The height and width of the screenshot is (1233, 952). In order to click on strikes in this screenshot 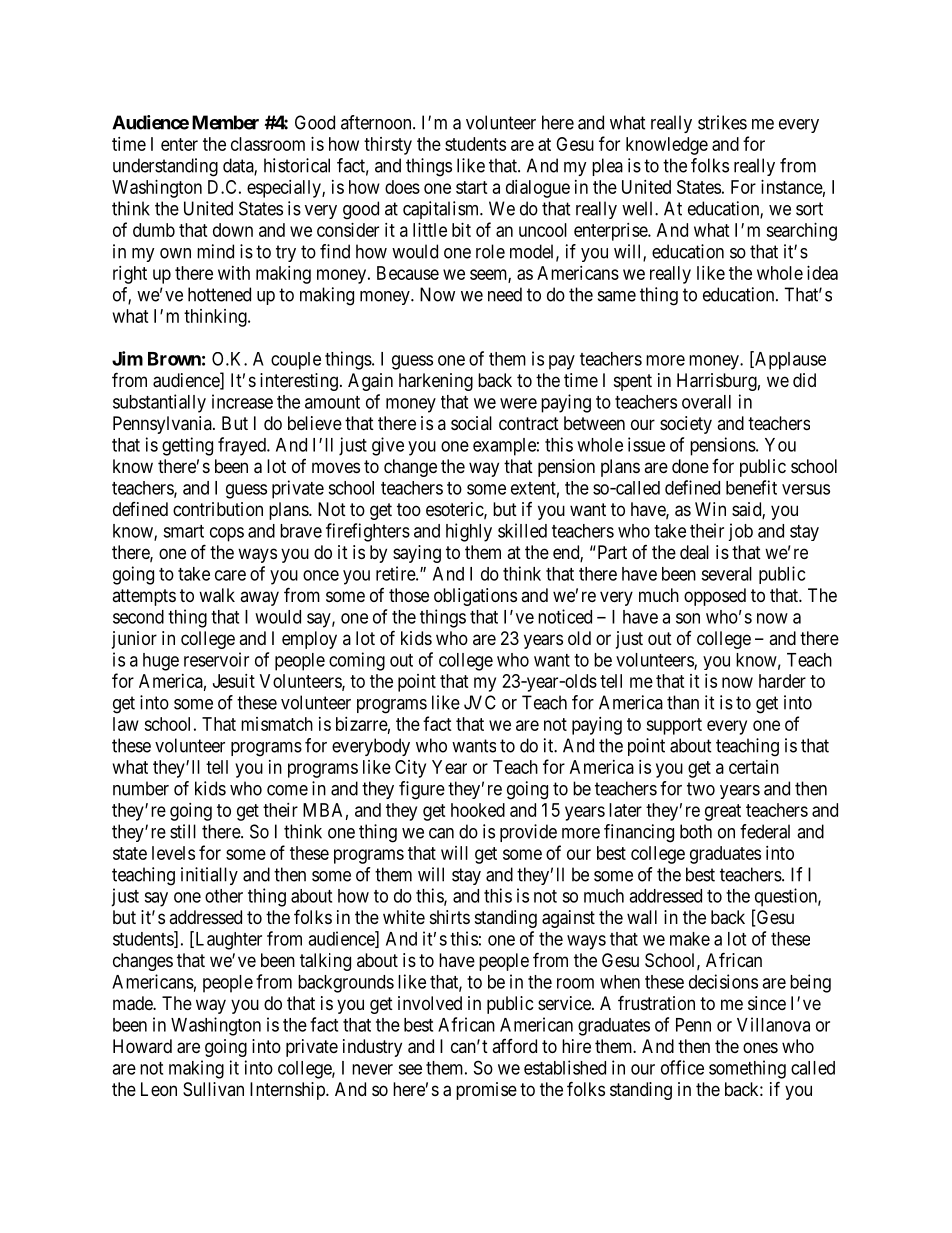, I will do `click(722, 122)`.
